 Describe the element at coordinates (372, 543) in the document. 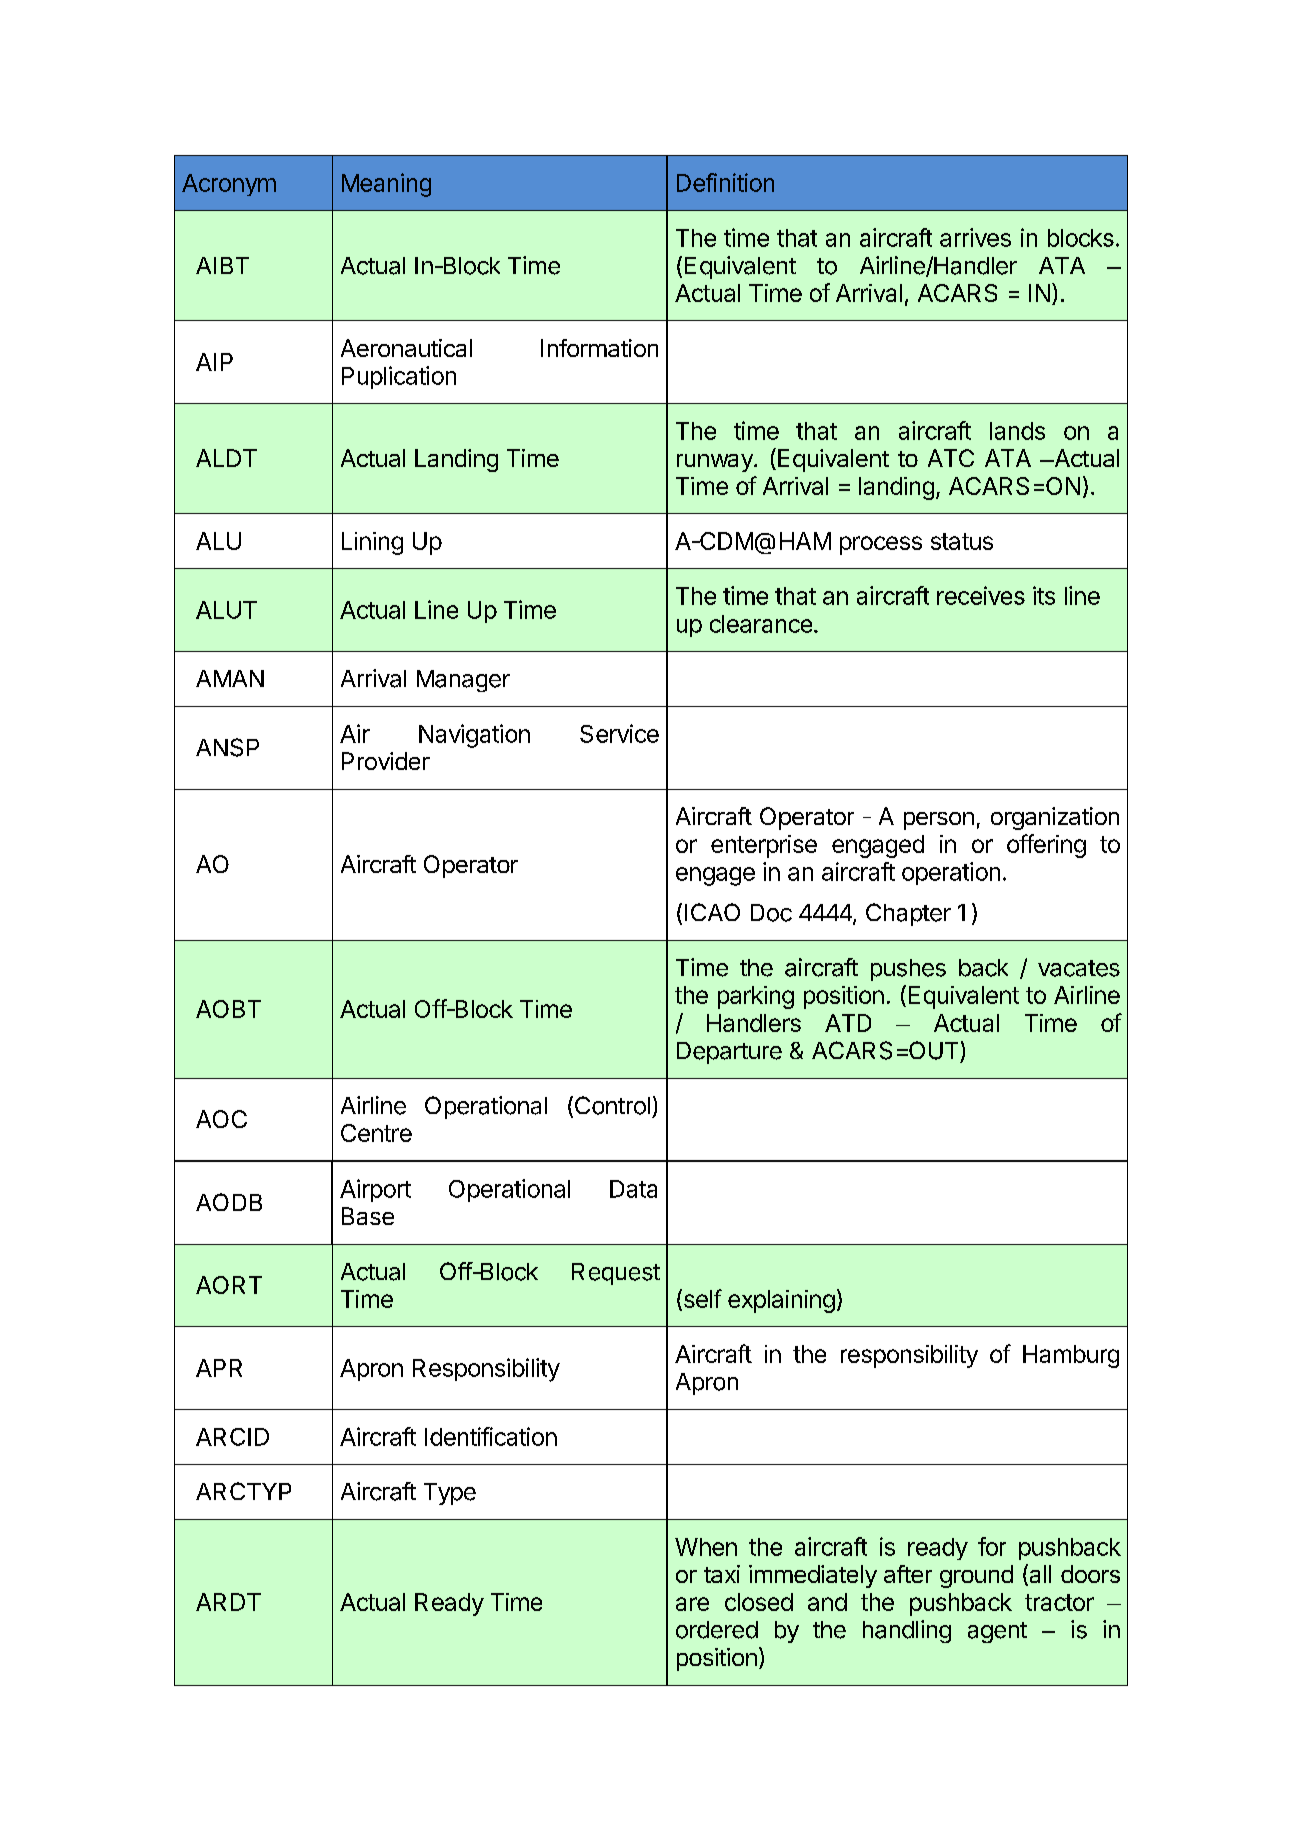

I see `Lining` at that location.
